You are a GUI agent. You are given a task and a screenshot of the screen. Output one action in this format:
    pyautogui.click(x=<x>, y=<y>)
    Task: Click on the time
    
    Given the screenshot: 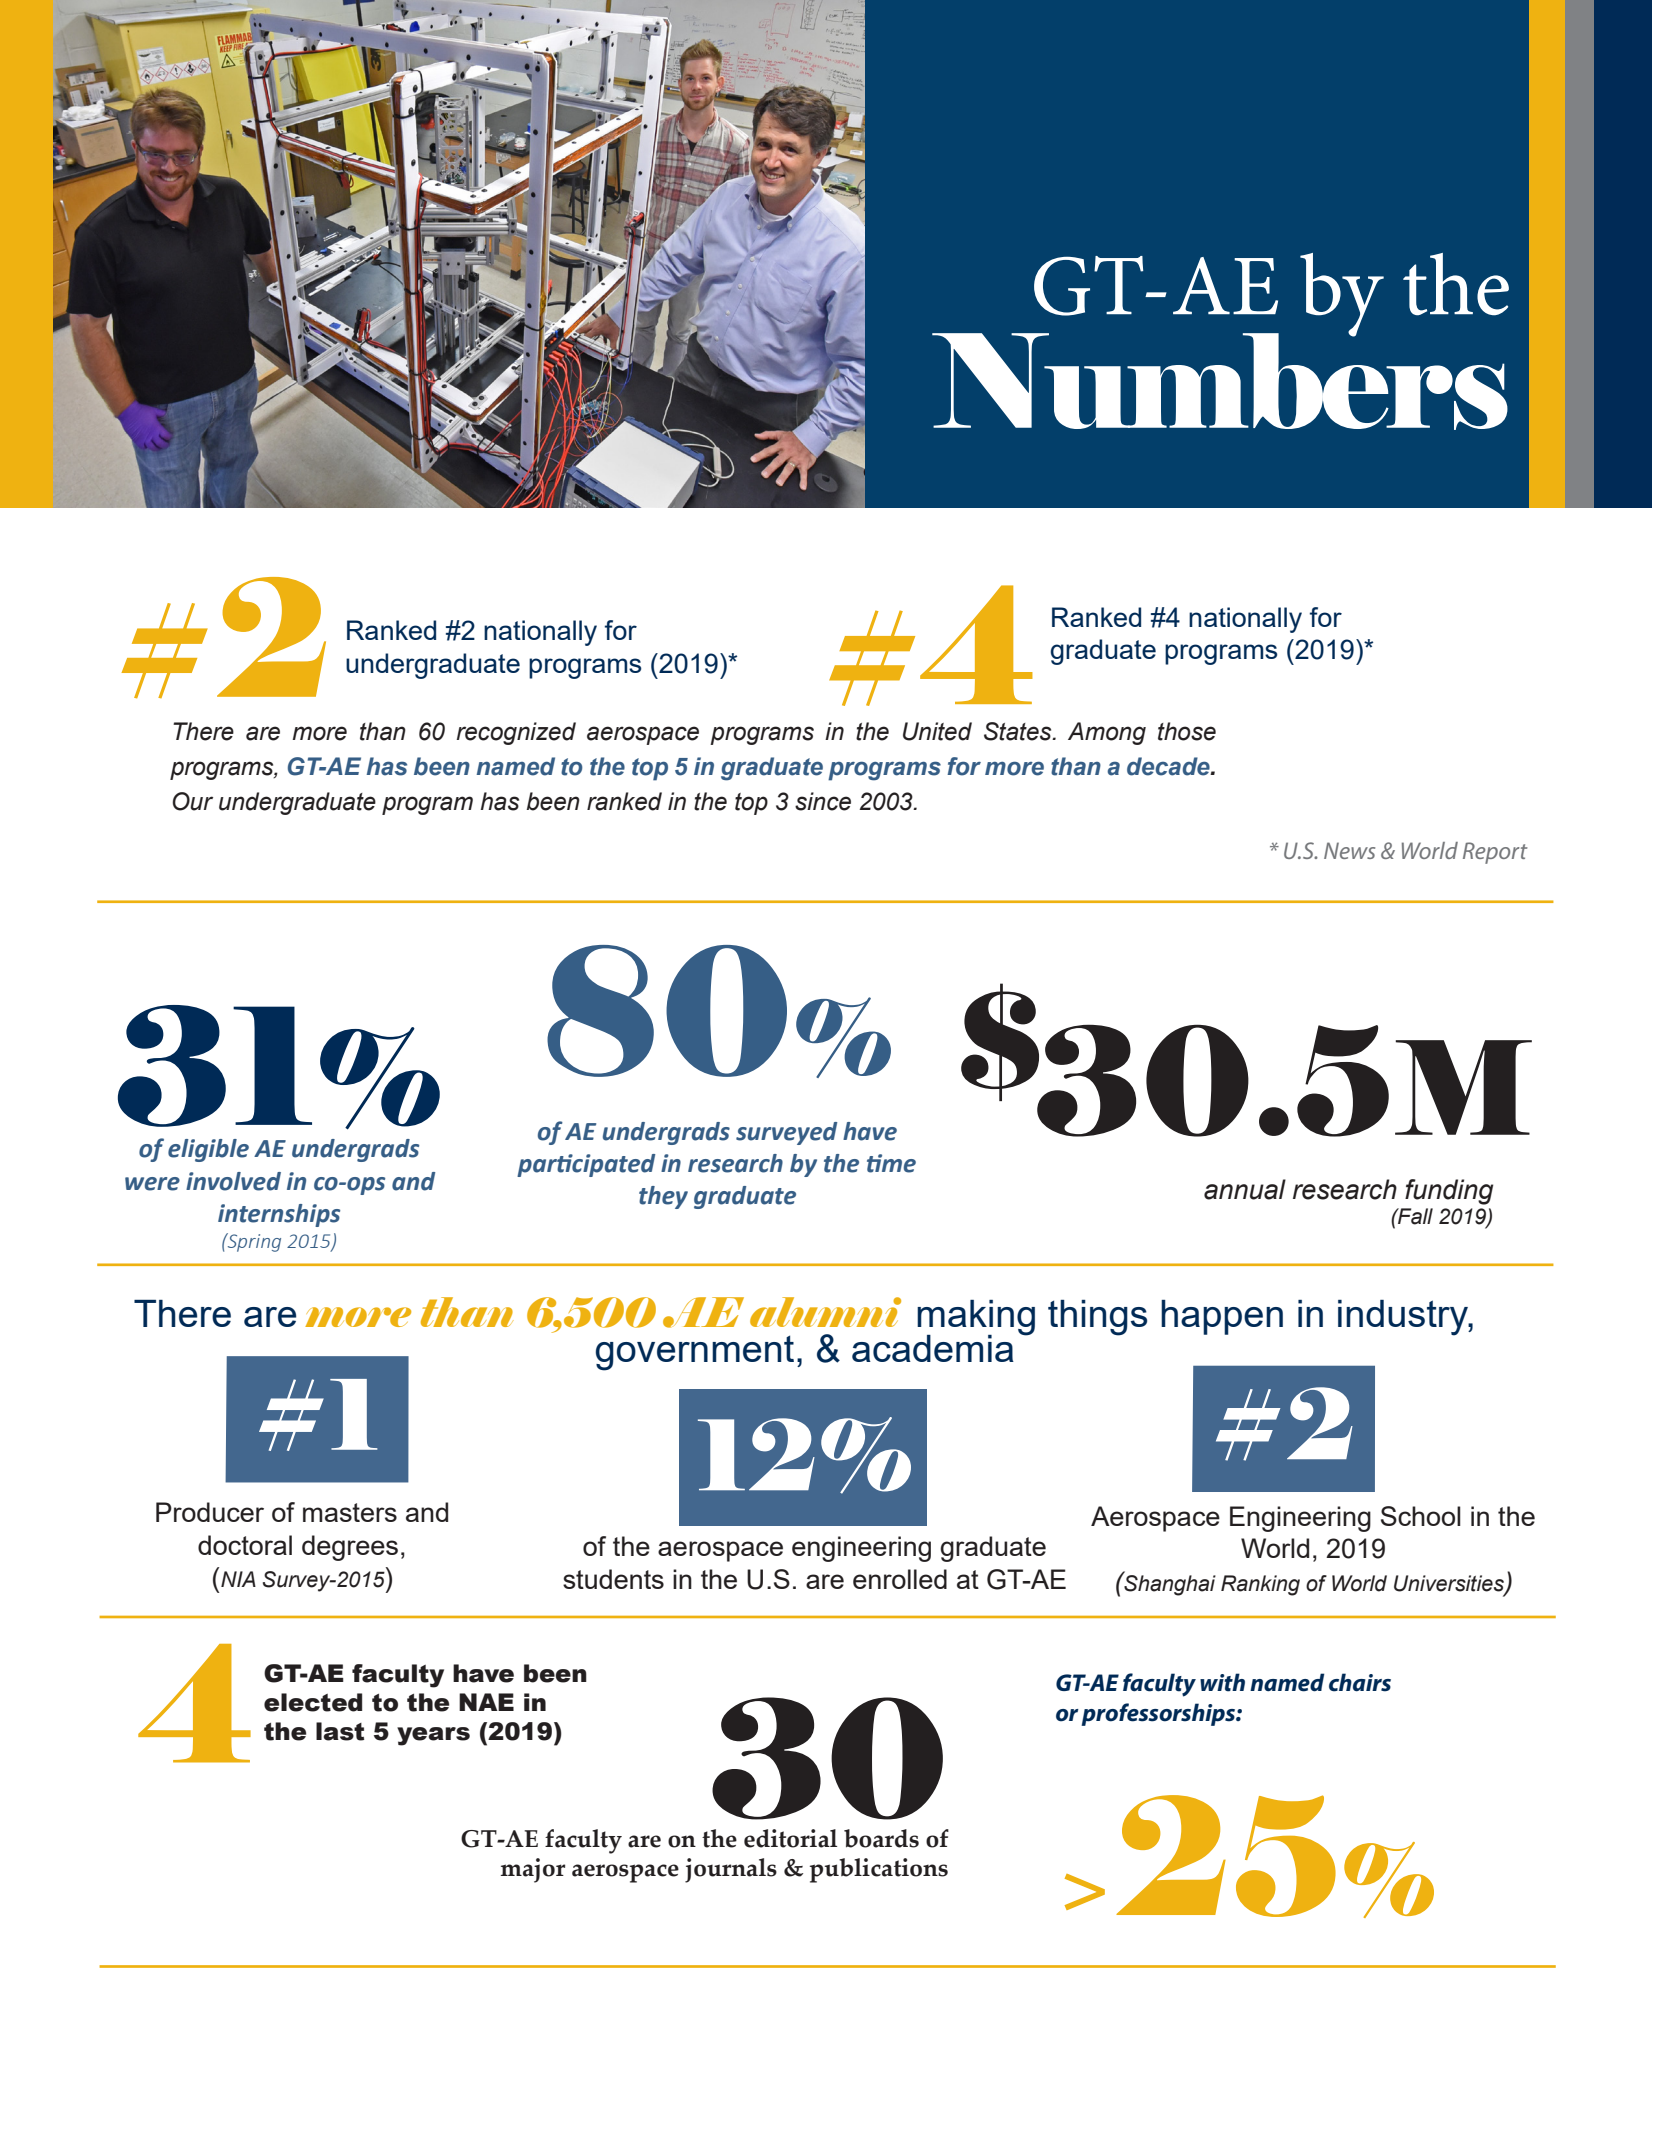 What is the action you would take?
    pyautogui.click(x=891, y=1163)
